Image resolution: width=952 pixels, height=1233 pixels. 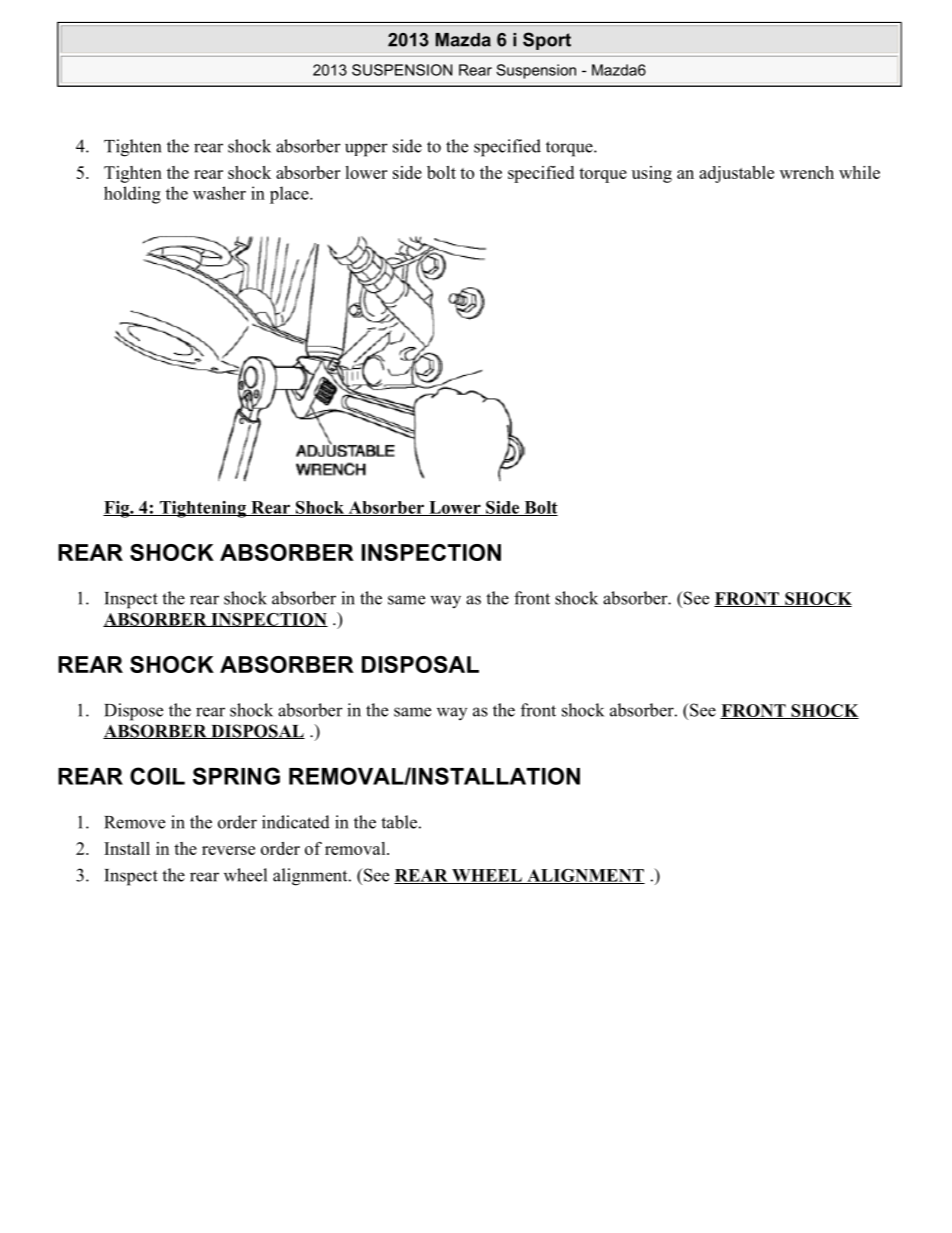 I want to click on upper, so click(x=366, y=150).
